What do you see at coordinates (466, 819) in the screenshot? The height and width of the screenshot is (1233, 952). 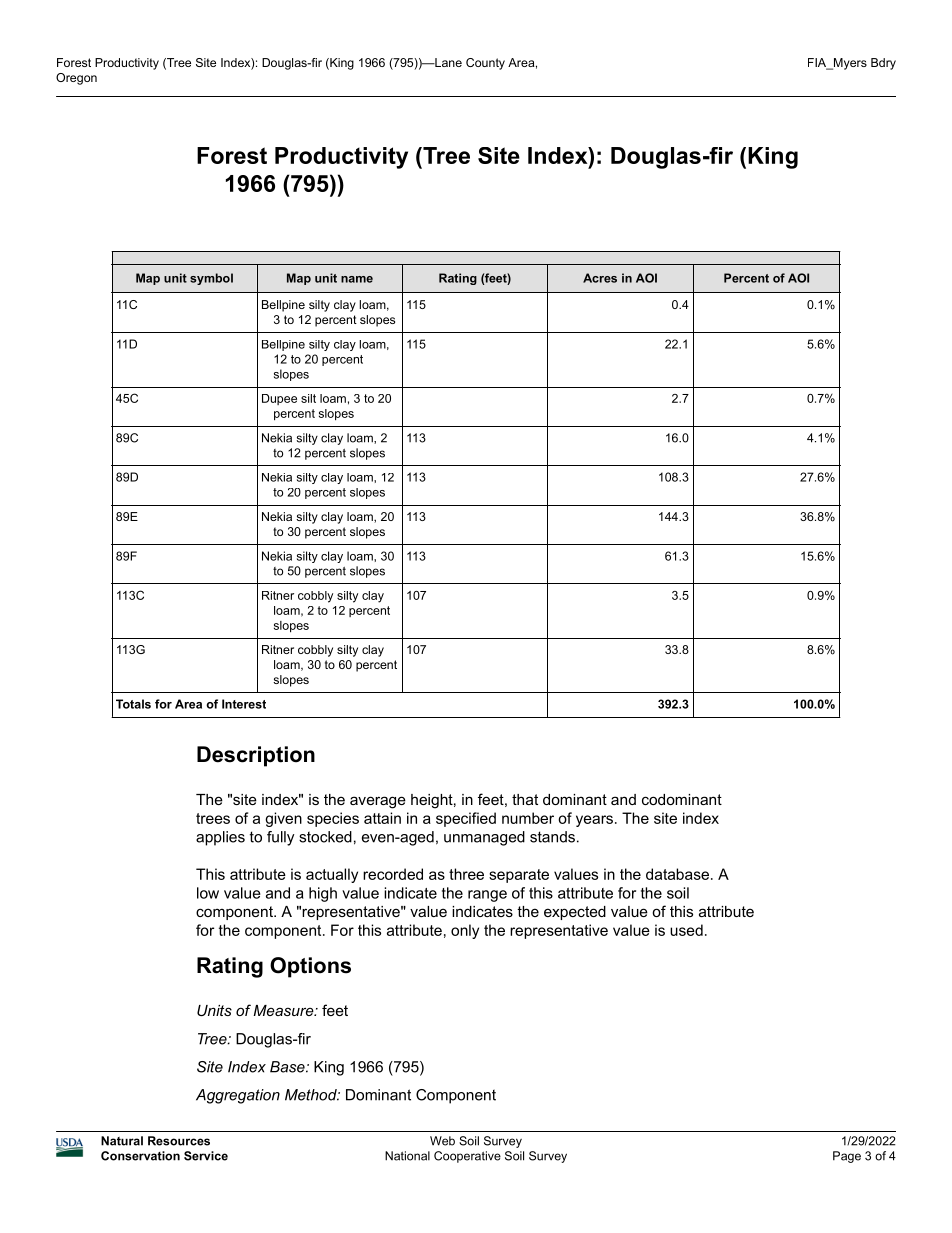 I see `specified` at bounding box center [466, 819].
